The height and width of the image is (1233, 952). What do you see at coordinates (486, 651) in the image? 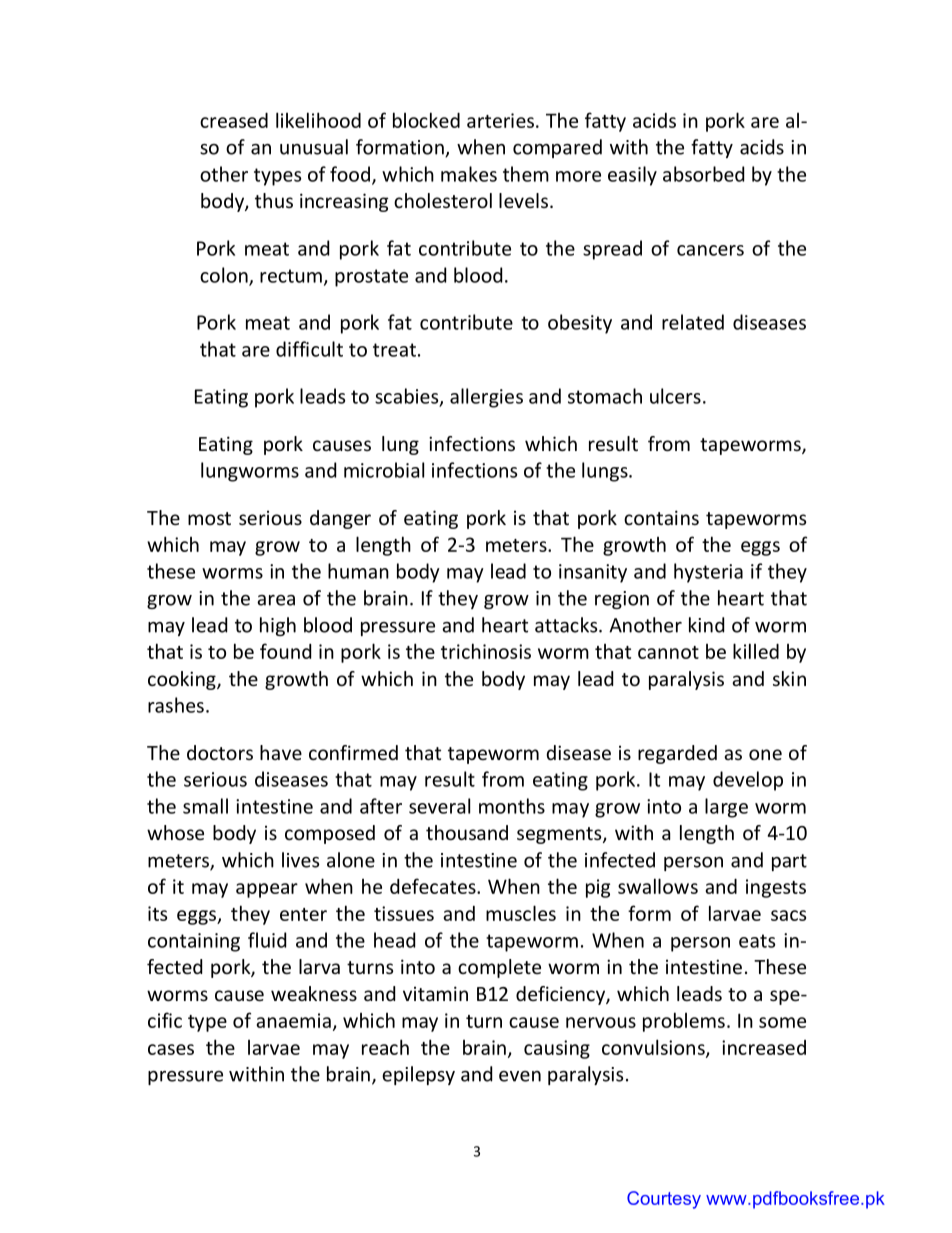
I see `trichinosis` at bounding box center [486, 651].
